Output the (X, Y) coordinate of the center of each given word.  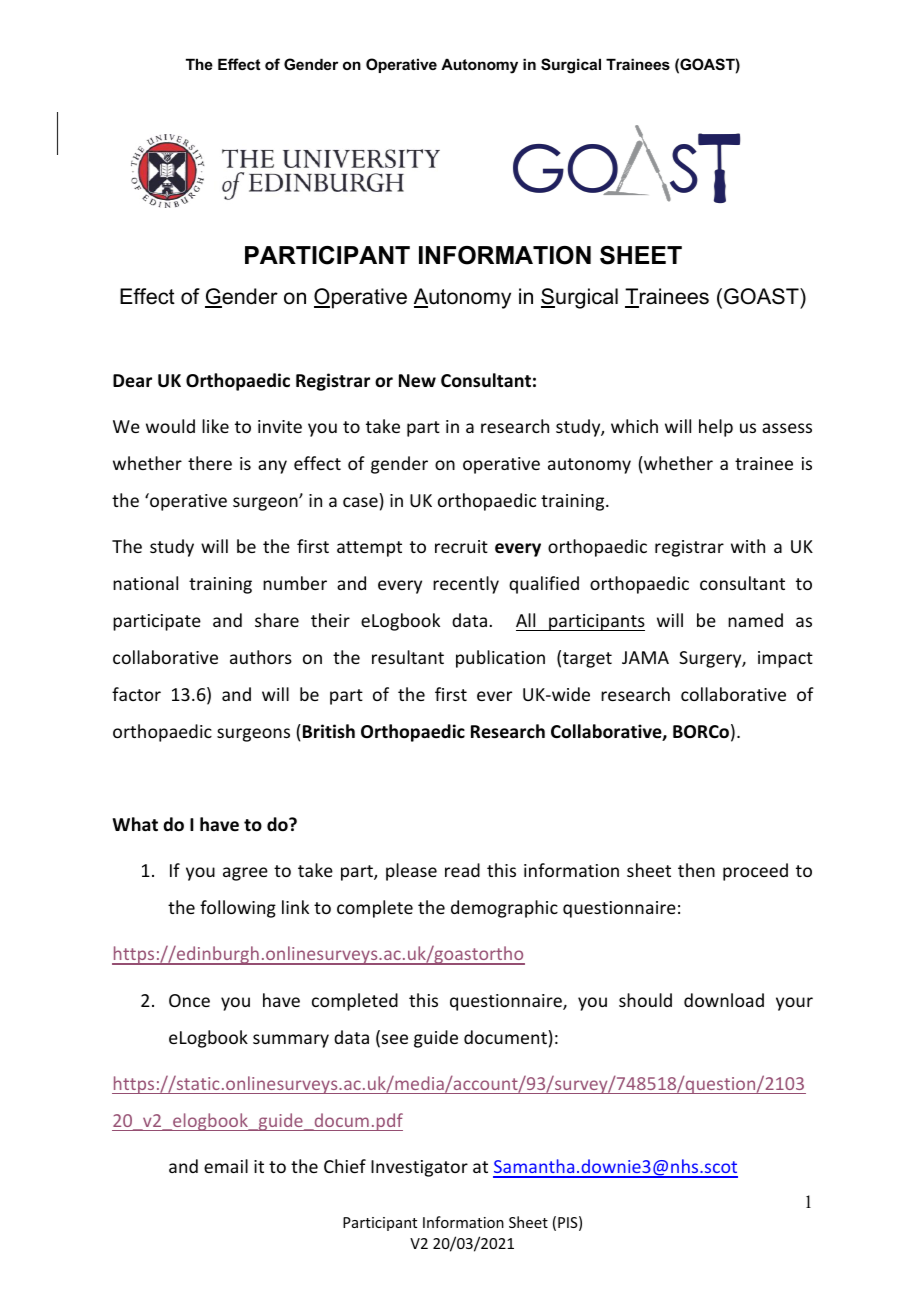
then (696, 870)
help (716, 428)
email (226, 1166)
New (417, 381)
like (215, 426)
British (329, 731)
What (135, 824)
